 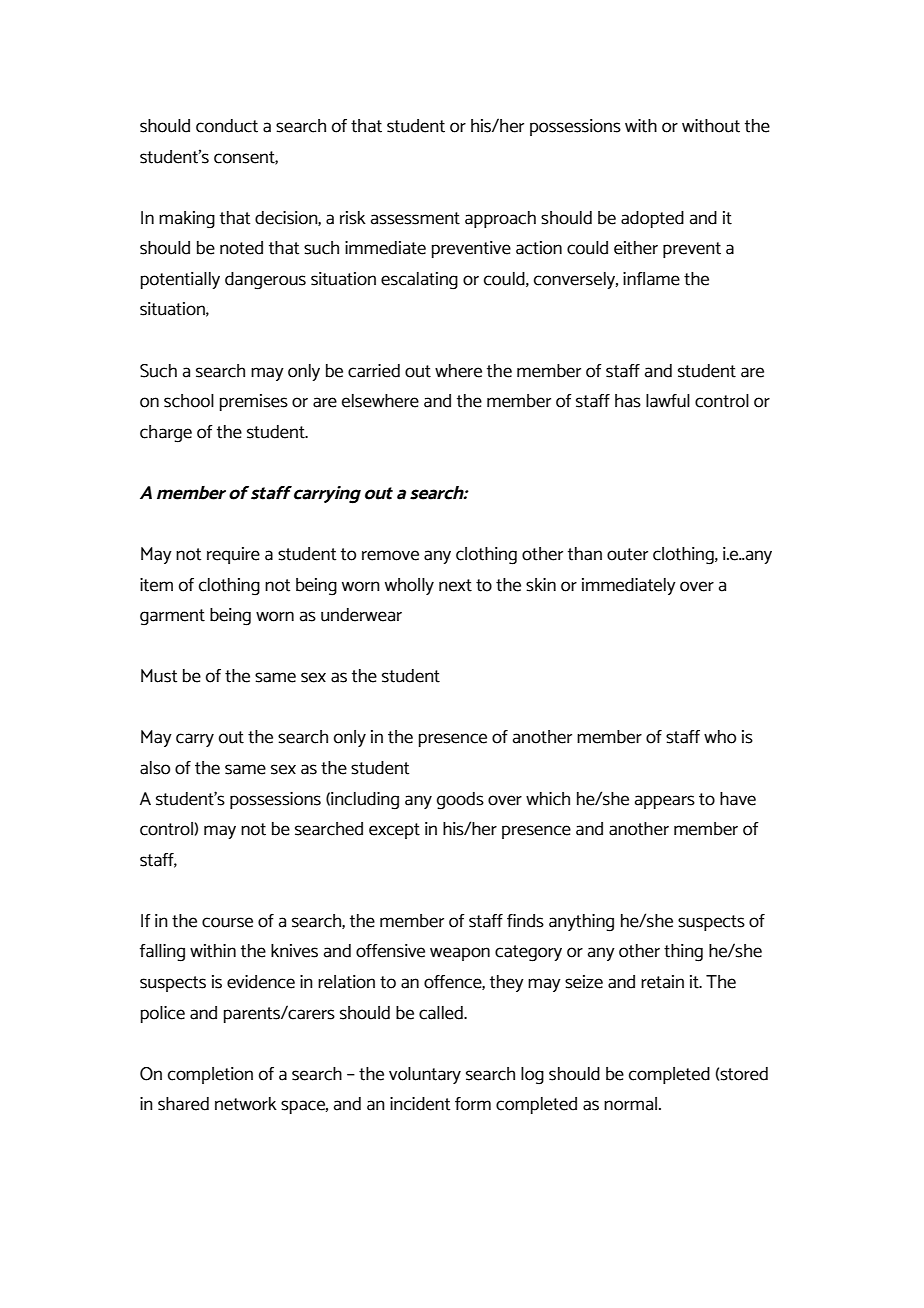 What do you see at coordinates (210, 1075) in the screenshot?
I see `completion` at bounding box center [210, 1075].
